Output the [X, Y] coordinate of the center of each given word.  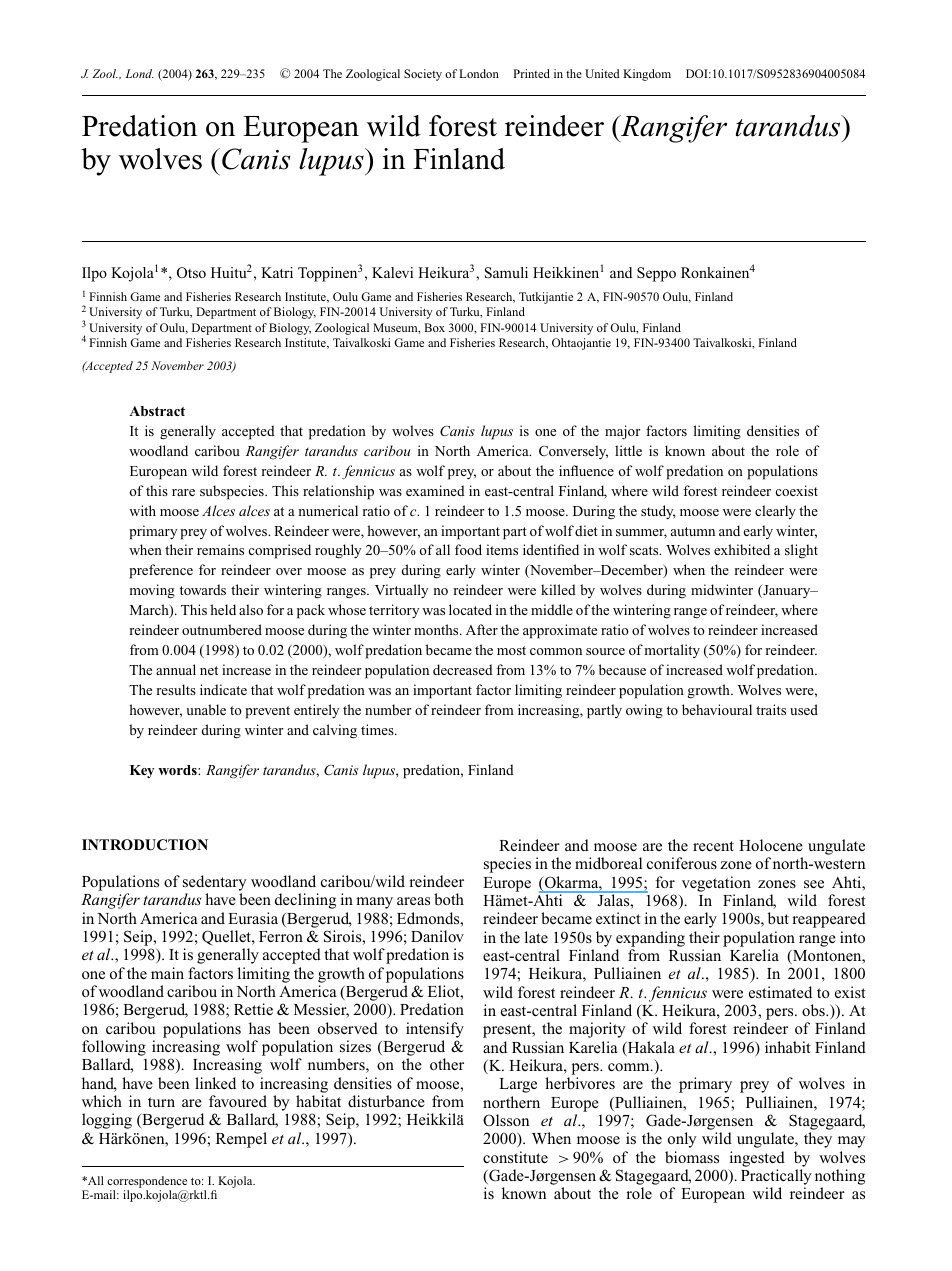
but [778, 918]
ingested [757, 1159]
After [482, 629]
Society [423, 75]
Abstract [157, 411]
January [787, 591]
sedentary [215, 884]
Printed [531, 73]
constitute [515, 1157]
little [628, 450]
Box [434, 327]
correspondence [147, 1183]
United [602, 73]
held [223, 609]
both [449, 899]
